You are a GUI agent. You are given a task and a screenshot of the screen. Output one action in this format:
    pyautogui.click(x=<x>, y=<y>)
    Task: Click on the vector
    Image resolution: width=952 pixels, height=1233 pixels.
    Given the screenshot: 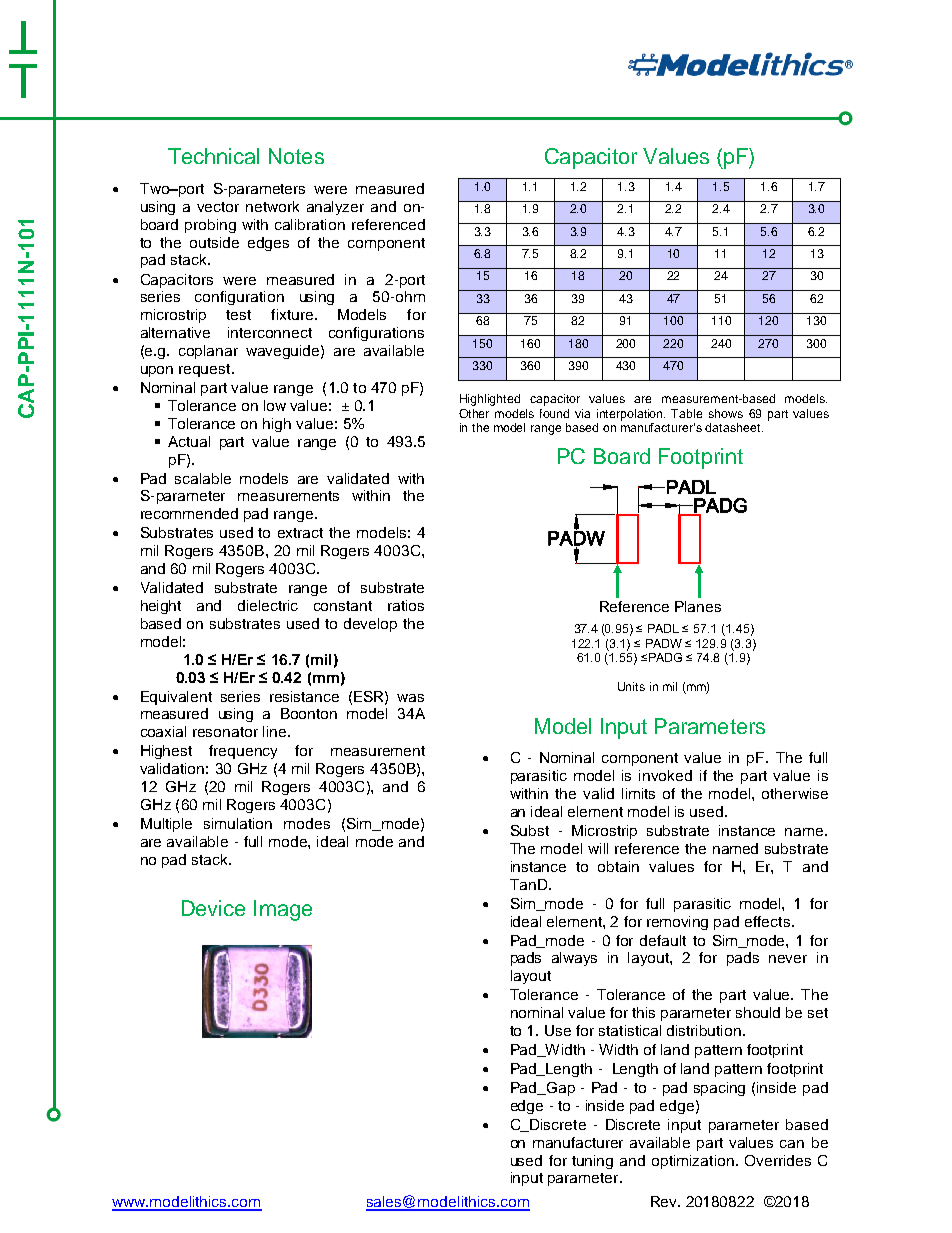 What is the action you would take?
    pyautogui.click(x=218, y=207)
